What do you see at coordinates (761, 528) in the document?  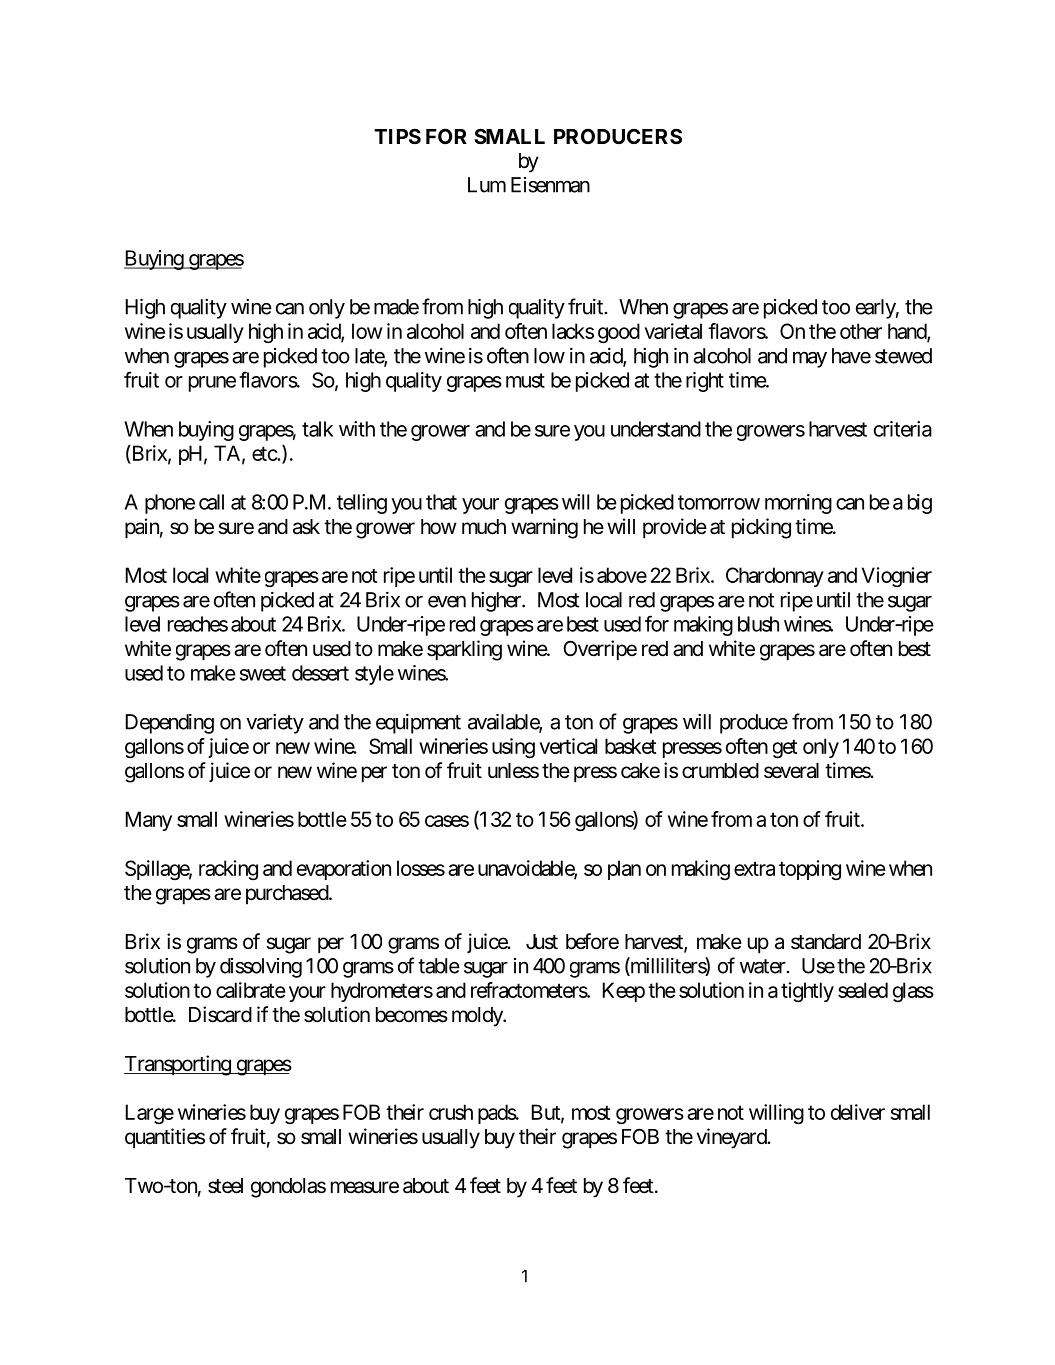 I see `picking` at bounding box center [761, 528].
